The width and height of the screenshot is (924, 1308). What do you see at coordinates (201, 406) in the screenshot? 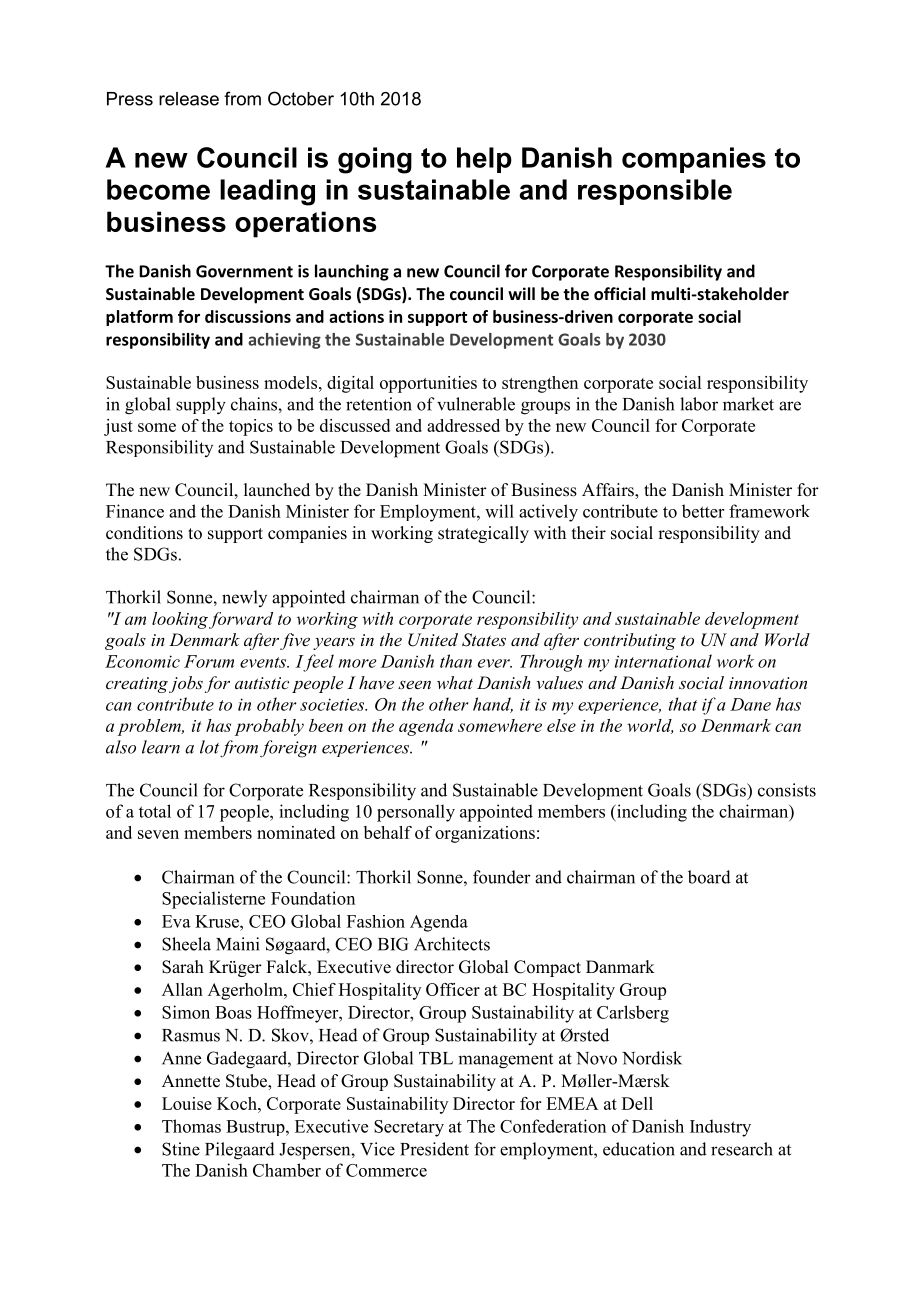
I see `supply` at bounding box center [201, 406].
